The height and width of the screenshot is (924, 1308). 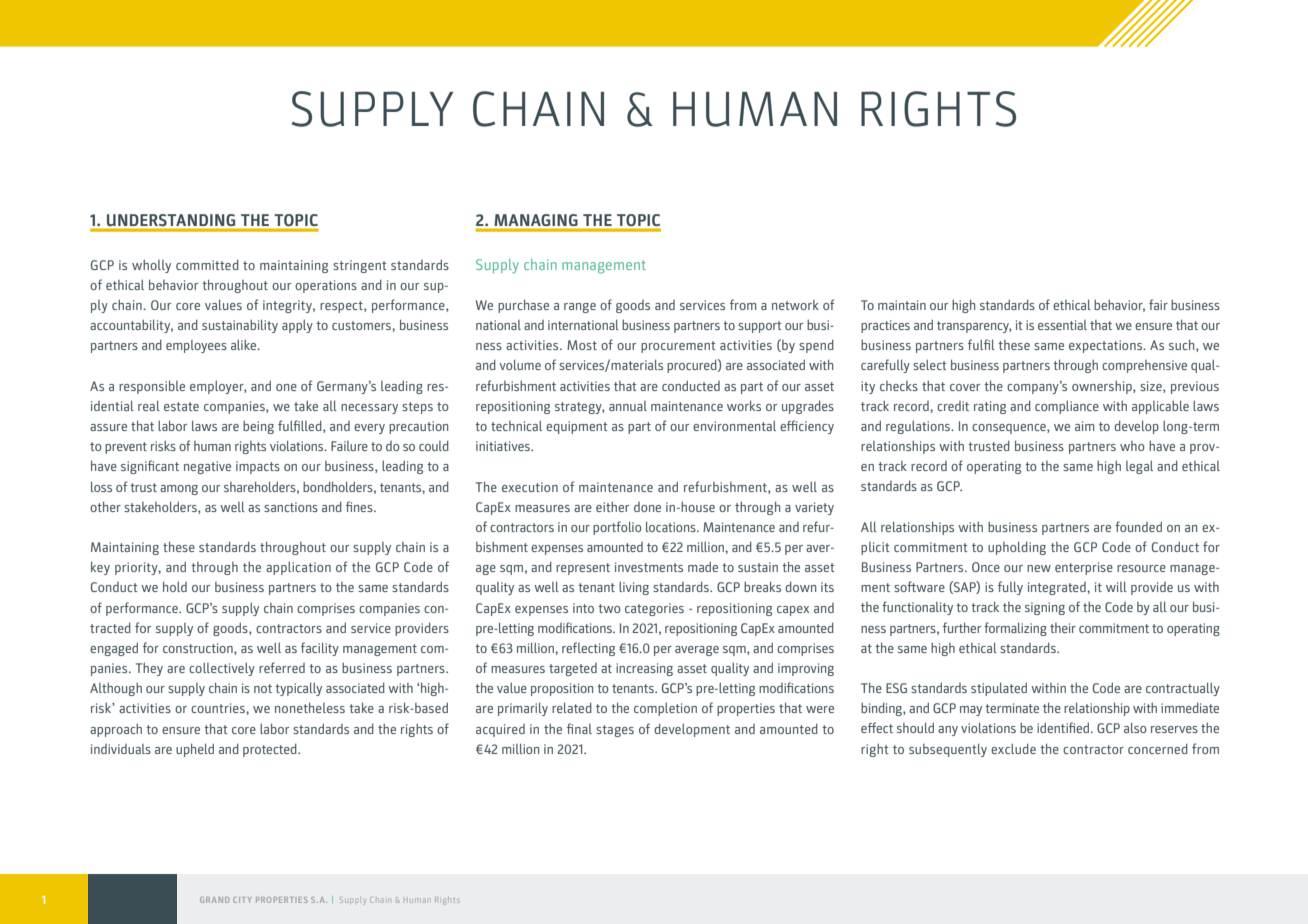 I want to click on integrated, so click(x=1058, y=588).
